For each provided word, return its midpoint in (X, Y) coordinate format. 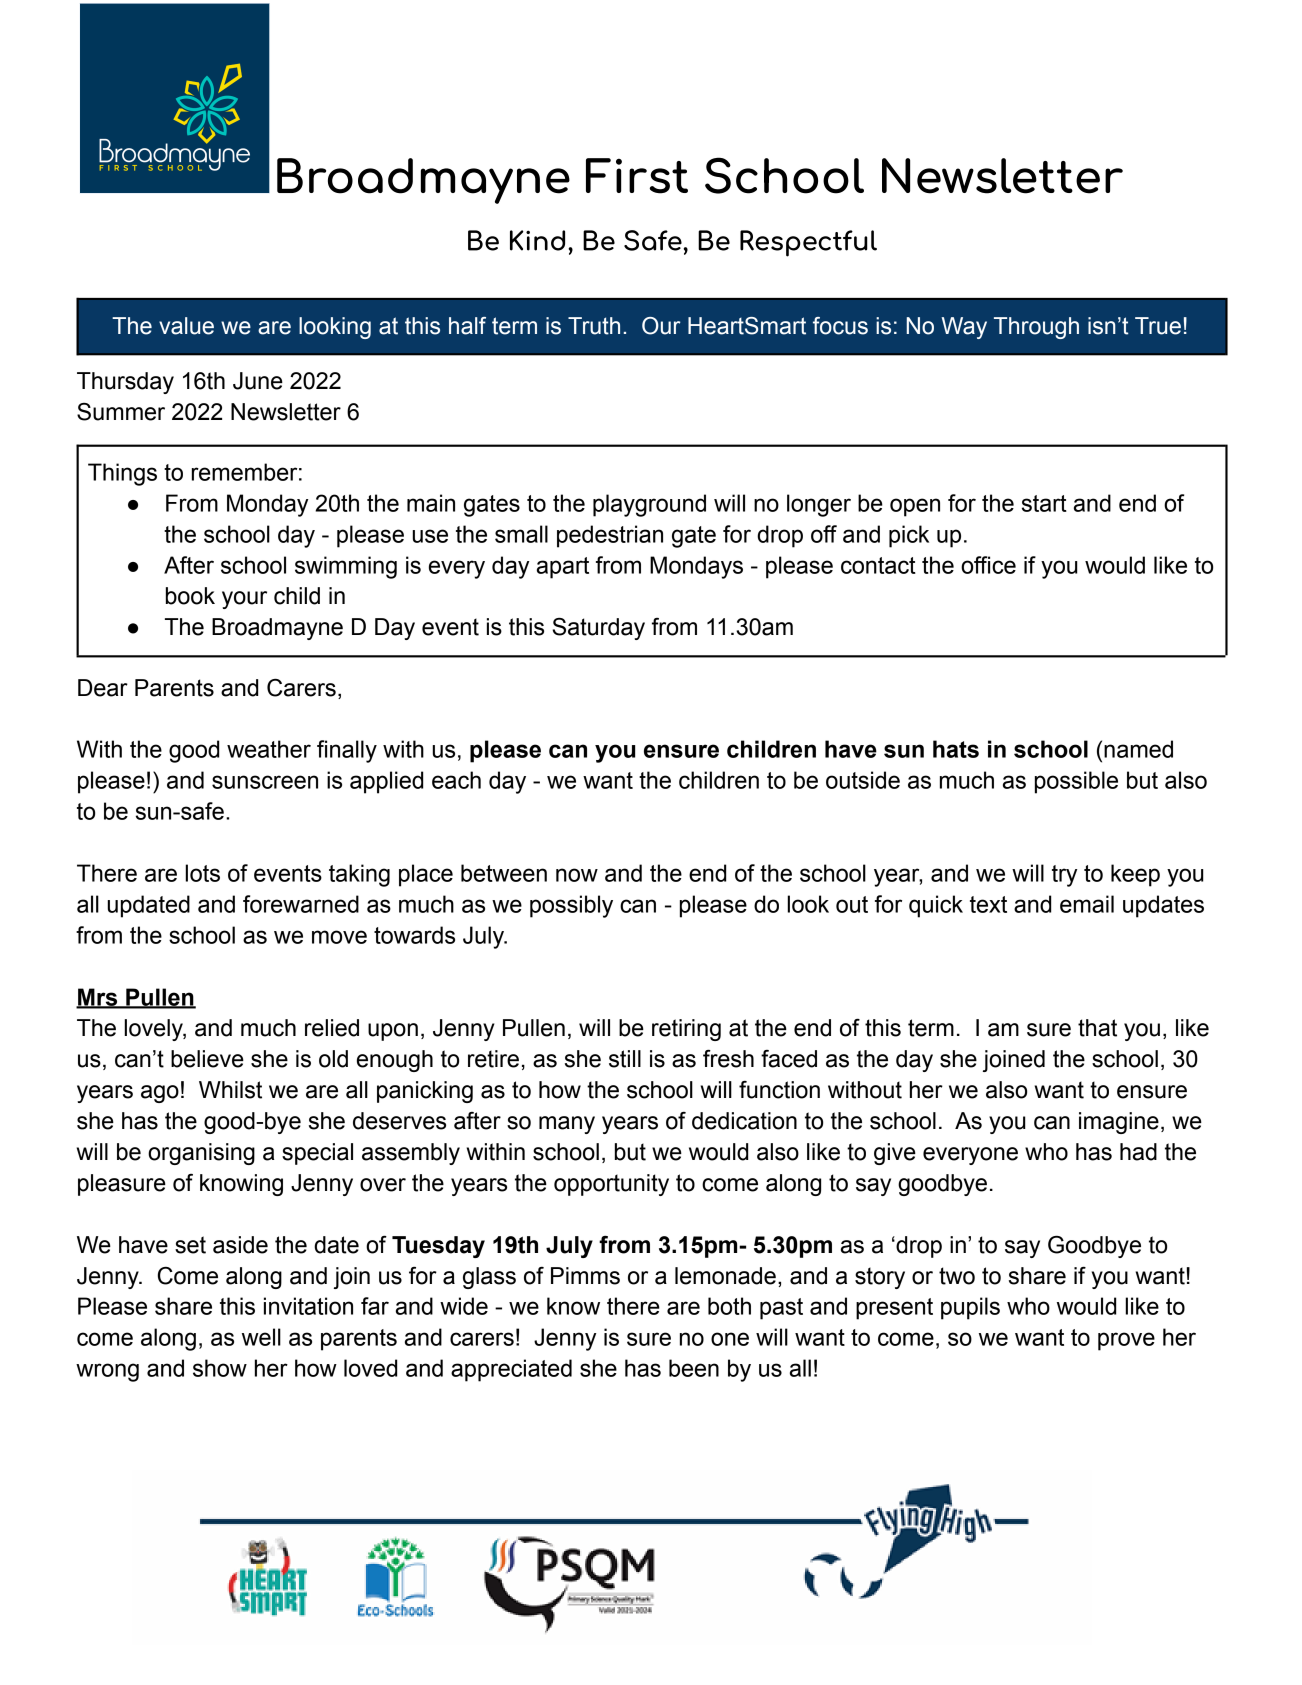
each (456, 780)
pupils (970, 1308)
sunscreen (265, 782)
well (261, 1337)
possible (1076, 782)
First (637, 176)
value (186, 326)
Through (1036, 328)
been (694, 1368)
